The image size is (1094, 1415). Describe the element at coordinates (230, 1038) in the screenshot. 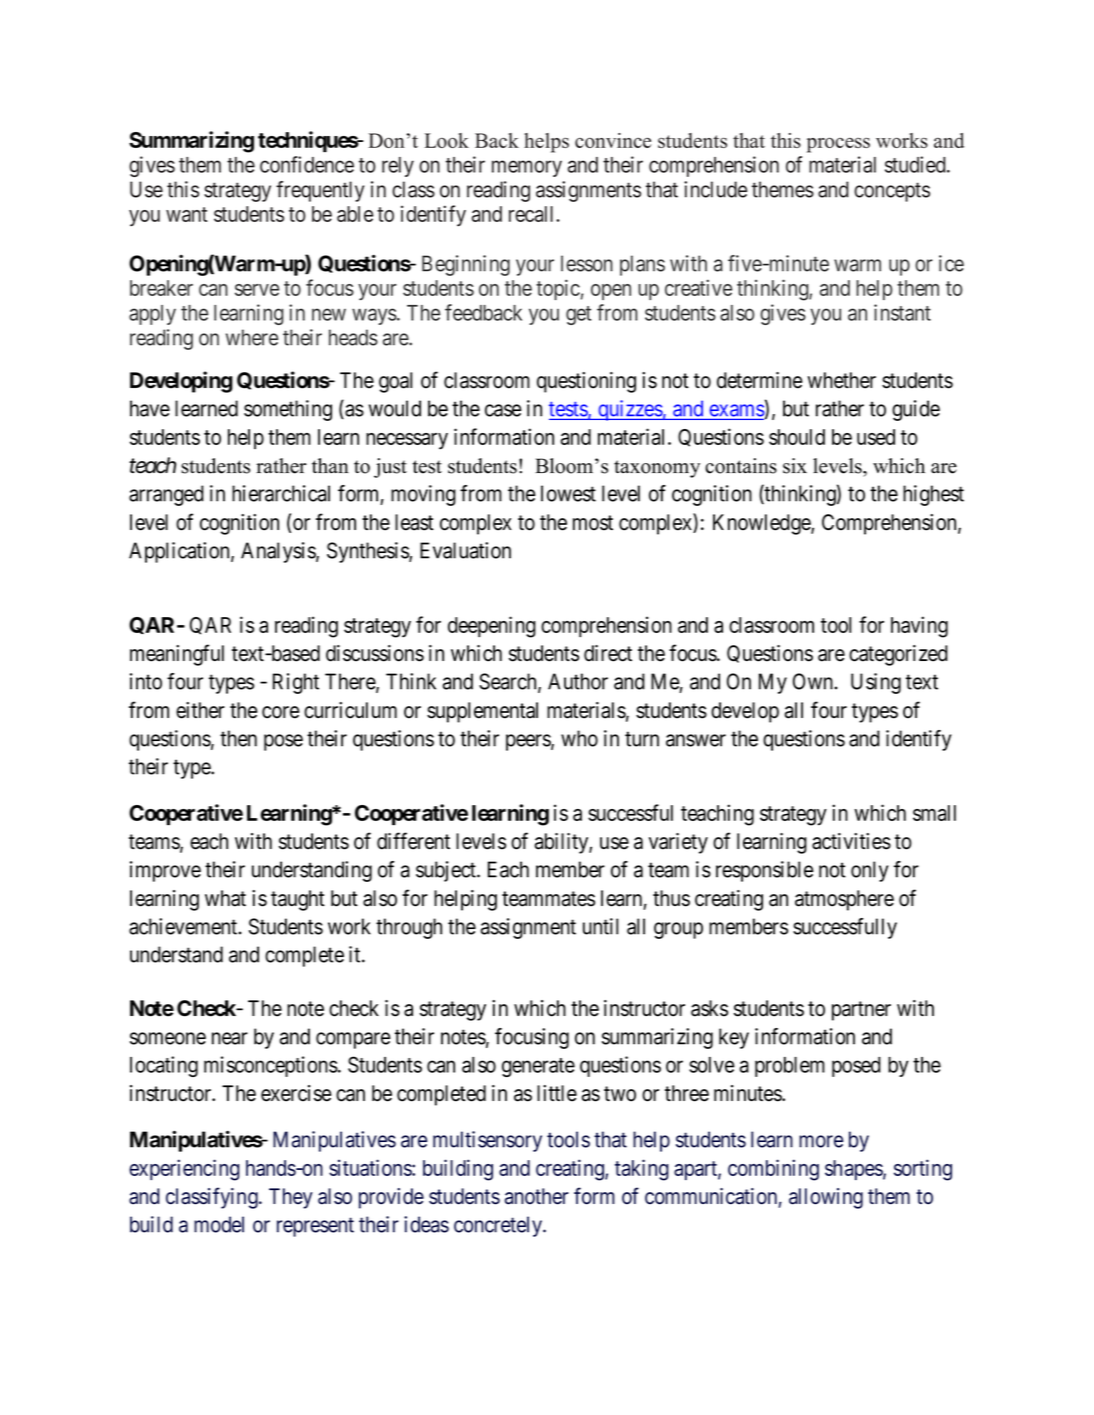

I see `near` at that location.
